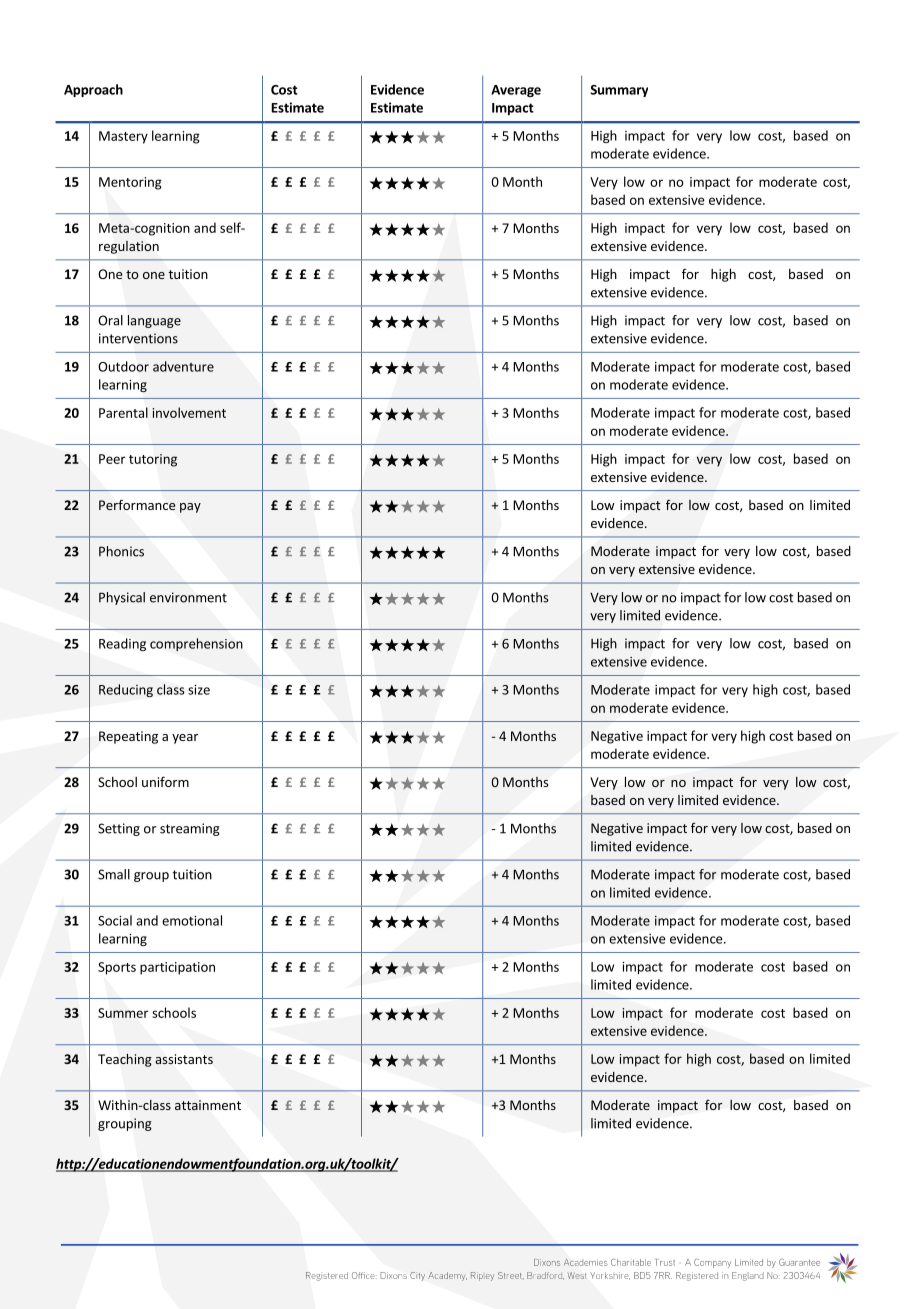 The image size is (924, 1309). What do you see at coordinates (185, 739) in the document?
I see `year` at bounding box center [185, 739].
